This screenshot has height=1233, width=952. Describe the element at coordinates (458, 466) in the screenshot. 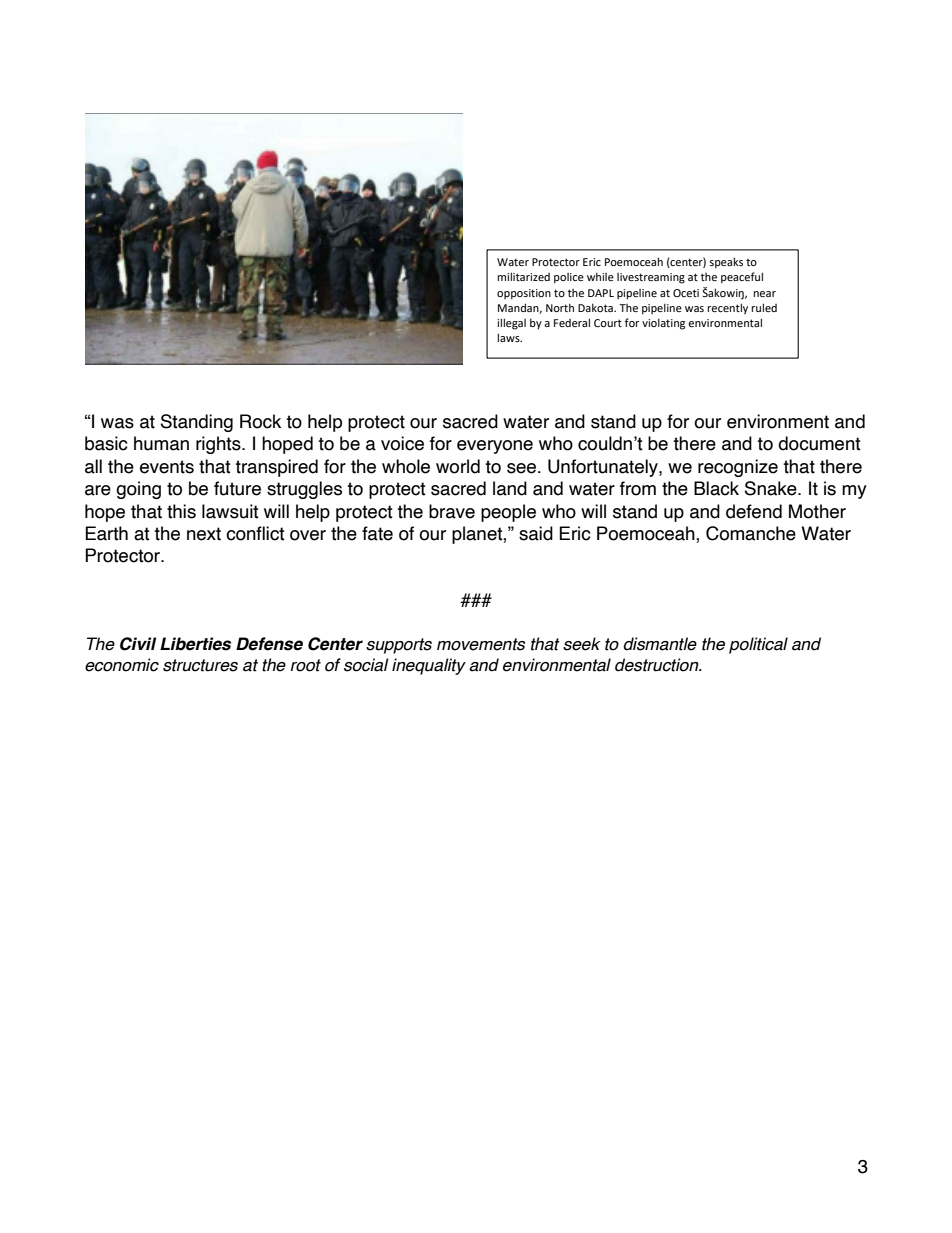

I see `world` at that location.
